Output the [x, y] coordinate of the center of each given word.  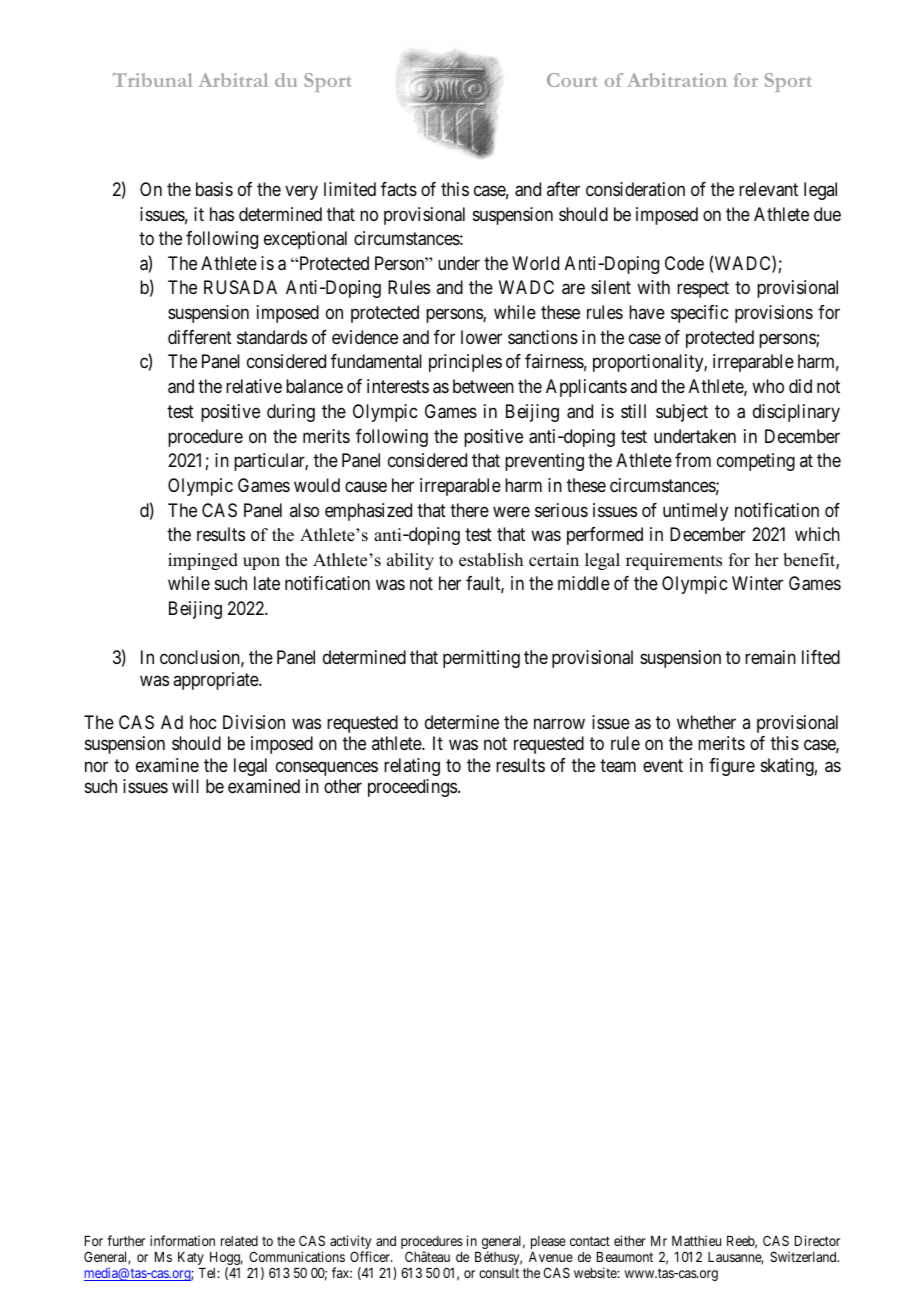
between [483, 386]
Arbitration [677, 80]
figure [732, 767]
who [768, 386]
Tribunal [153, 80]
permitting [481, 659]
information [182, 1240]
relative [254, 386]
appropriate [216, 681]
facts [399, 189]
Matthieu [696, 1240]
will [185, 786]
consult [499, 1273]
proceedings [412, 788]
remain [770, 657]
